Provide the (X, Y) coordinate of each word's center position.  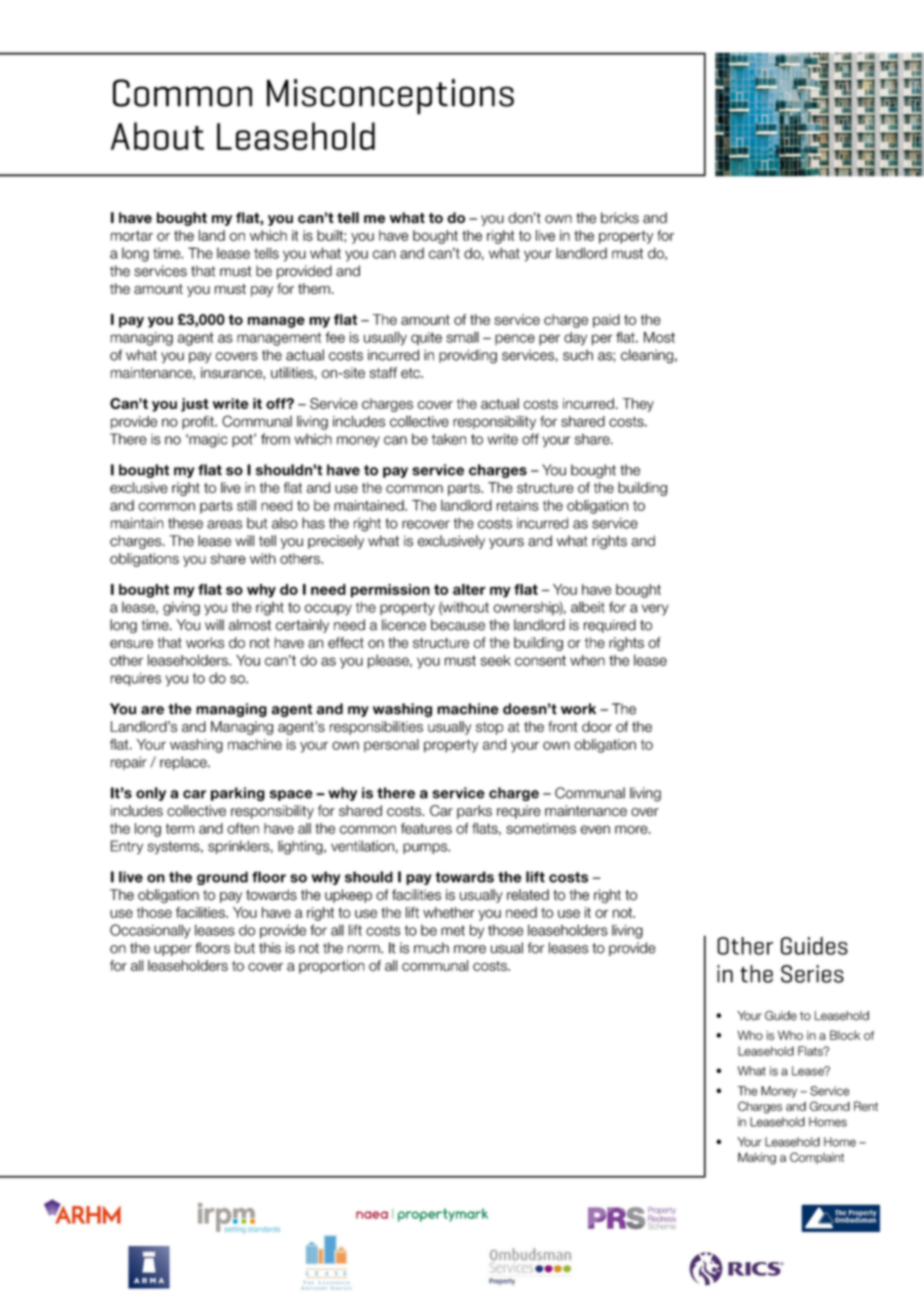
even (595, 829)
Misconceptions (390, 97)
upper (173, 950)
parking (238, 794)
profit (199, 423)
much (431, 948)
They (638, 405)
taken (449, 439)
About (157, 136)
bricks (620, 218)
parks (474, 812)
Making (757, 1158)
